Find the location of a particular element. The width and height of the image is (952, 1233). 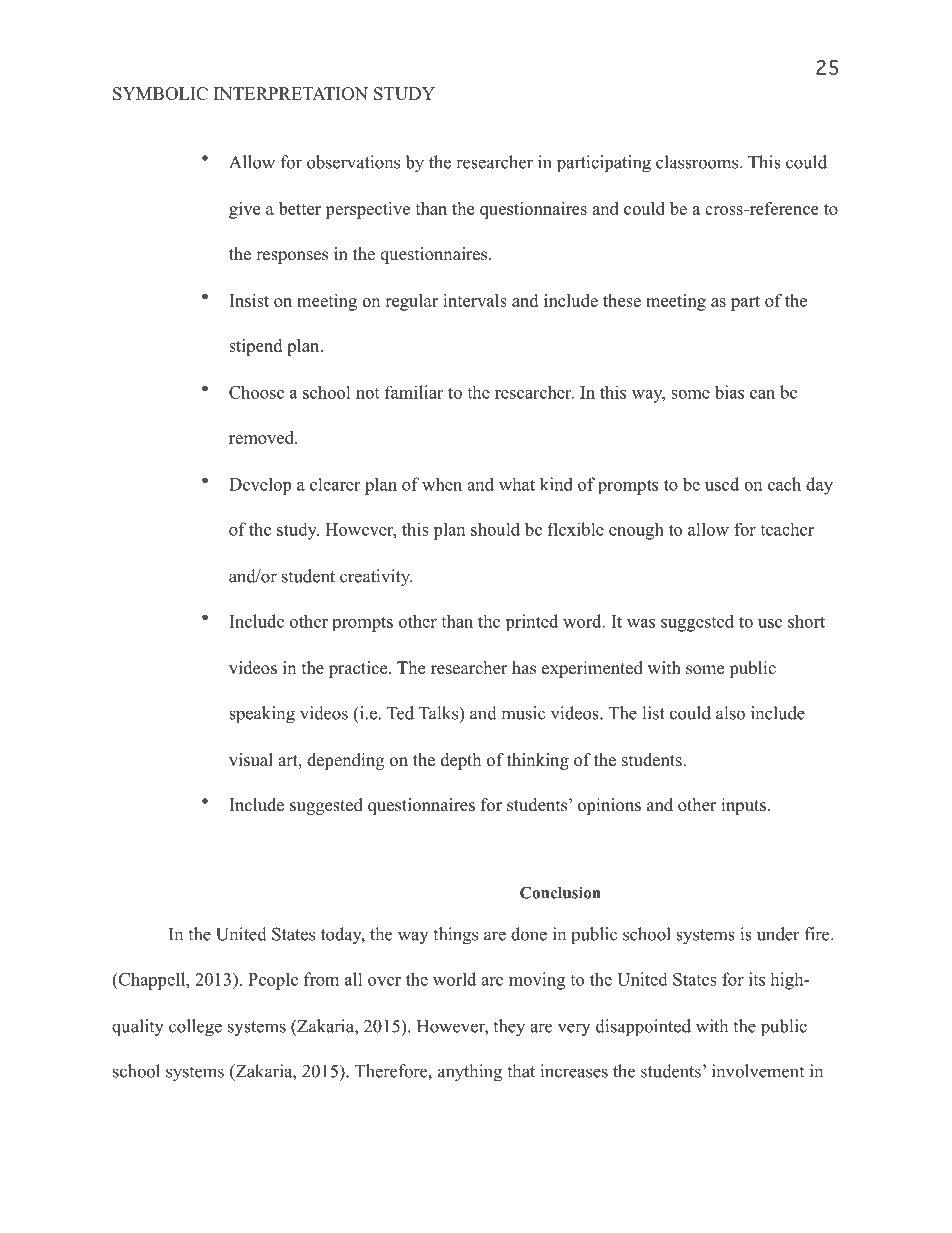

involvement is located at coordinates (758, 1071).
